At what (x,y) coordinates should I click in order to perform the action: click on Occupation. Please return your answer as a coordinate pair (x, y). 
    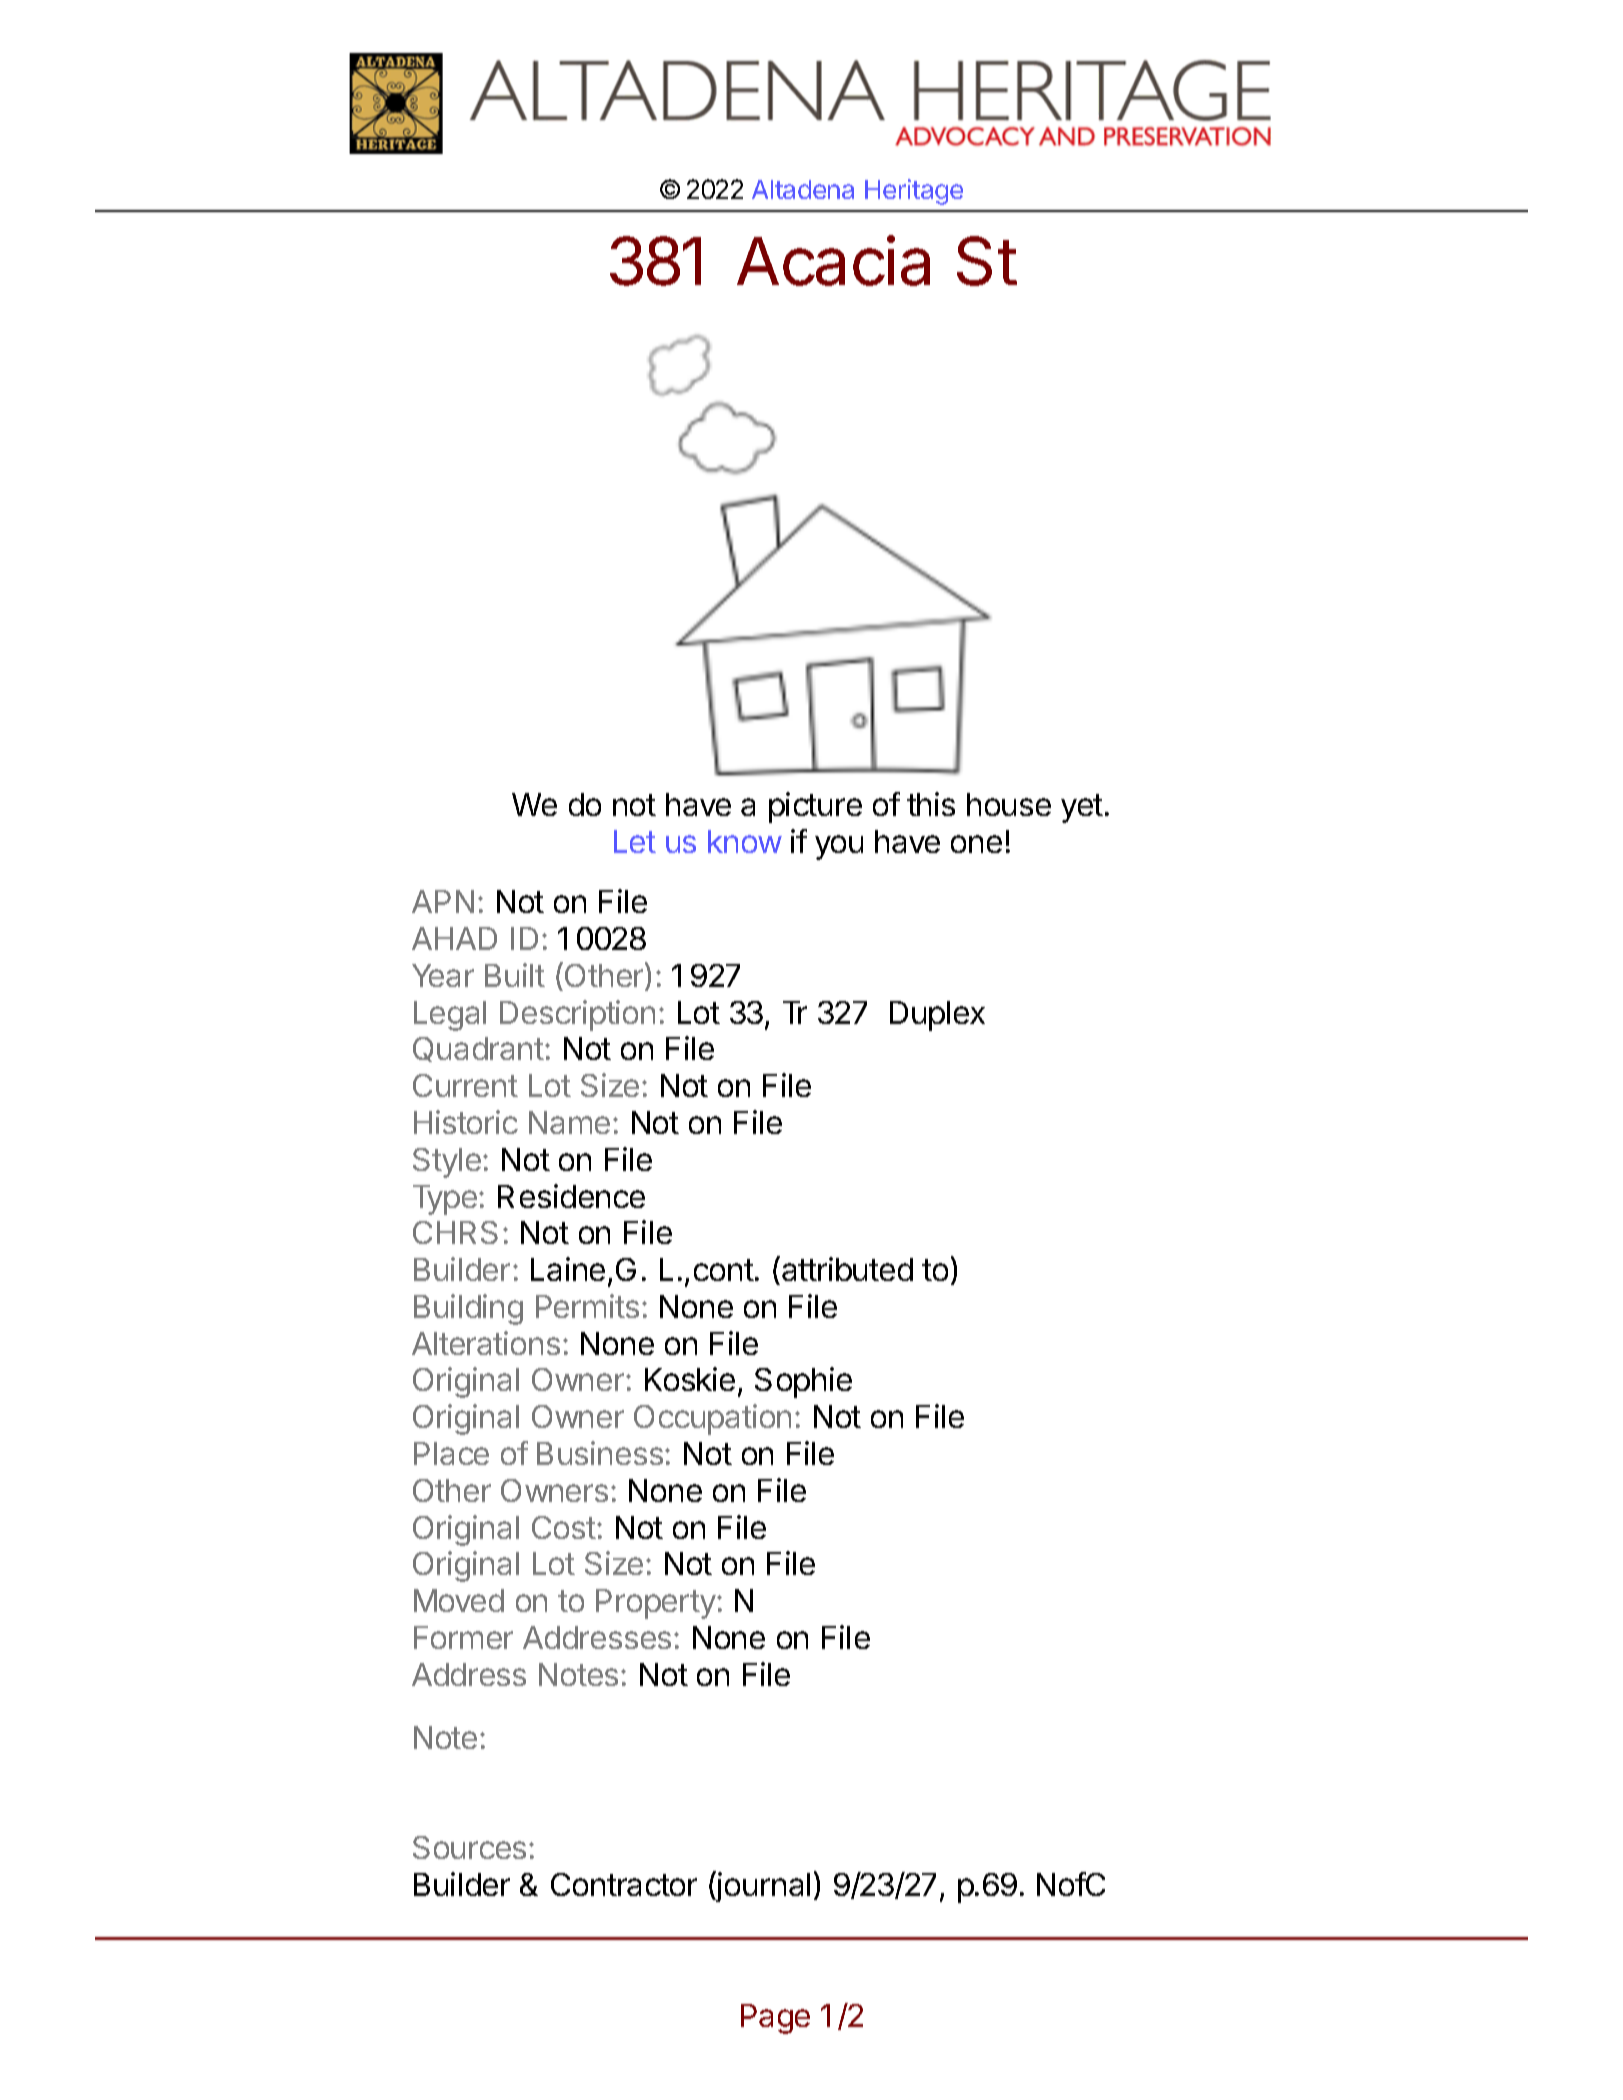
    Looking at the image, I should click on (712, 1419).
